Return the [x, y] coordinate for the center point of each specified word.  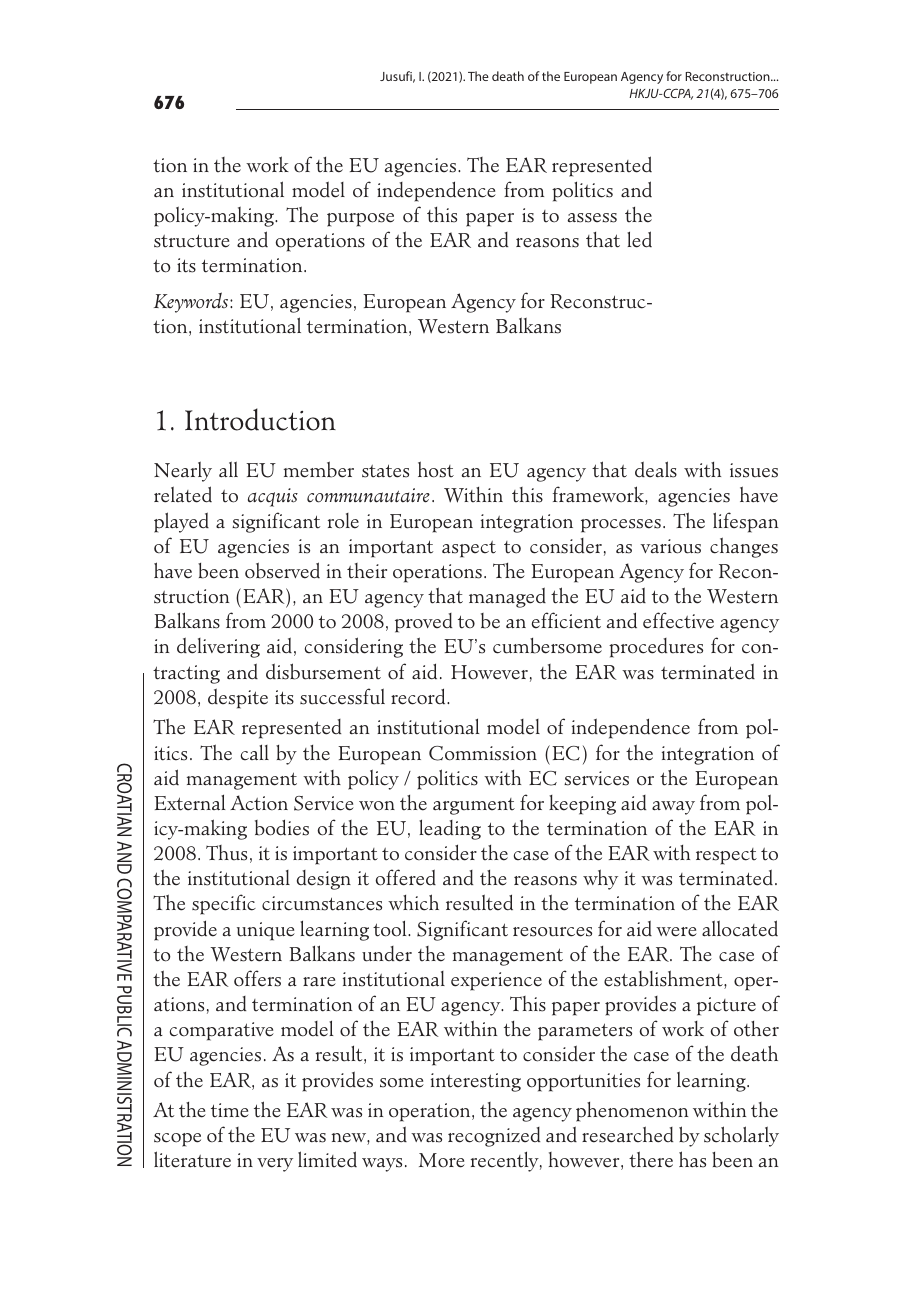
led [639, 239]
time [230, 1110]
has [692, 1159]
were [676, 932]
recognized [494, 1137]
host [436, 469]
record [419, 696]
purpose [360, 220]
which [413, 902]
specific [224, 904]
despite [238, 698]
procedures [656, 648]
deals [656, 469]
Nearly [183, 471]
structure [192, 241]
